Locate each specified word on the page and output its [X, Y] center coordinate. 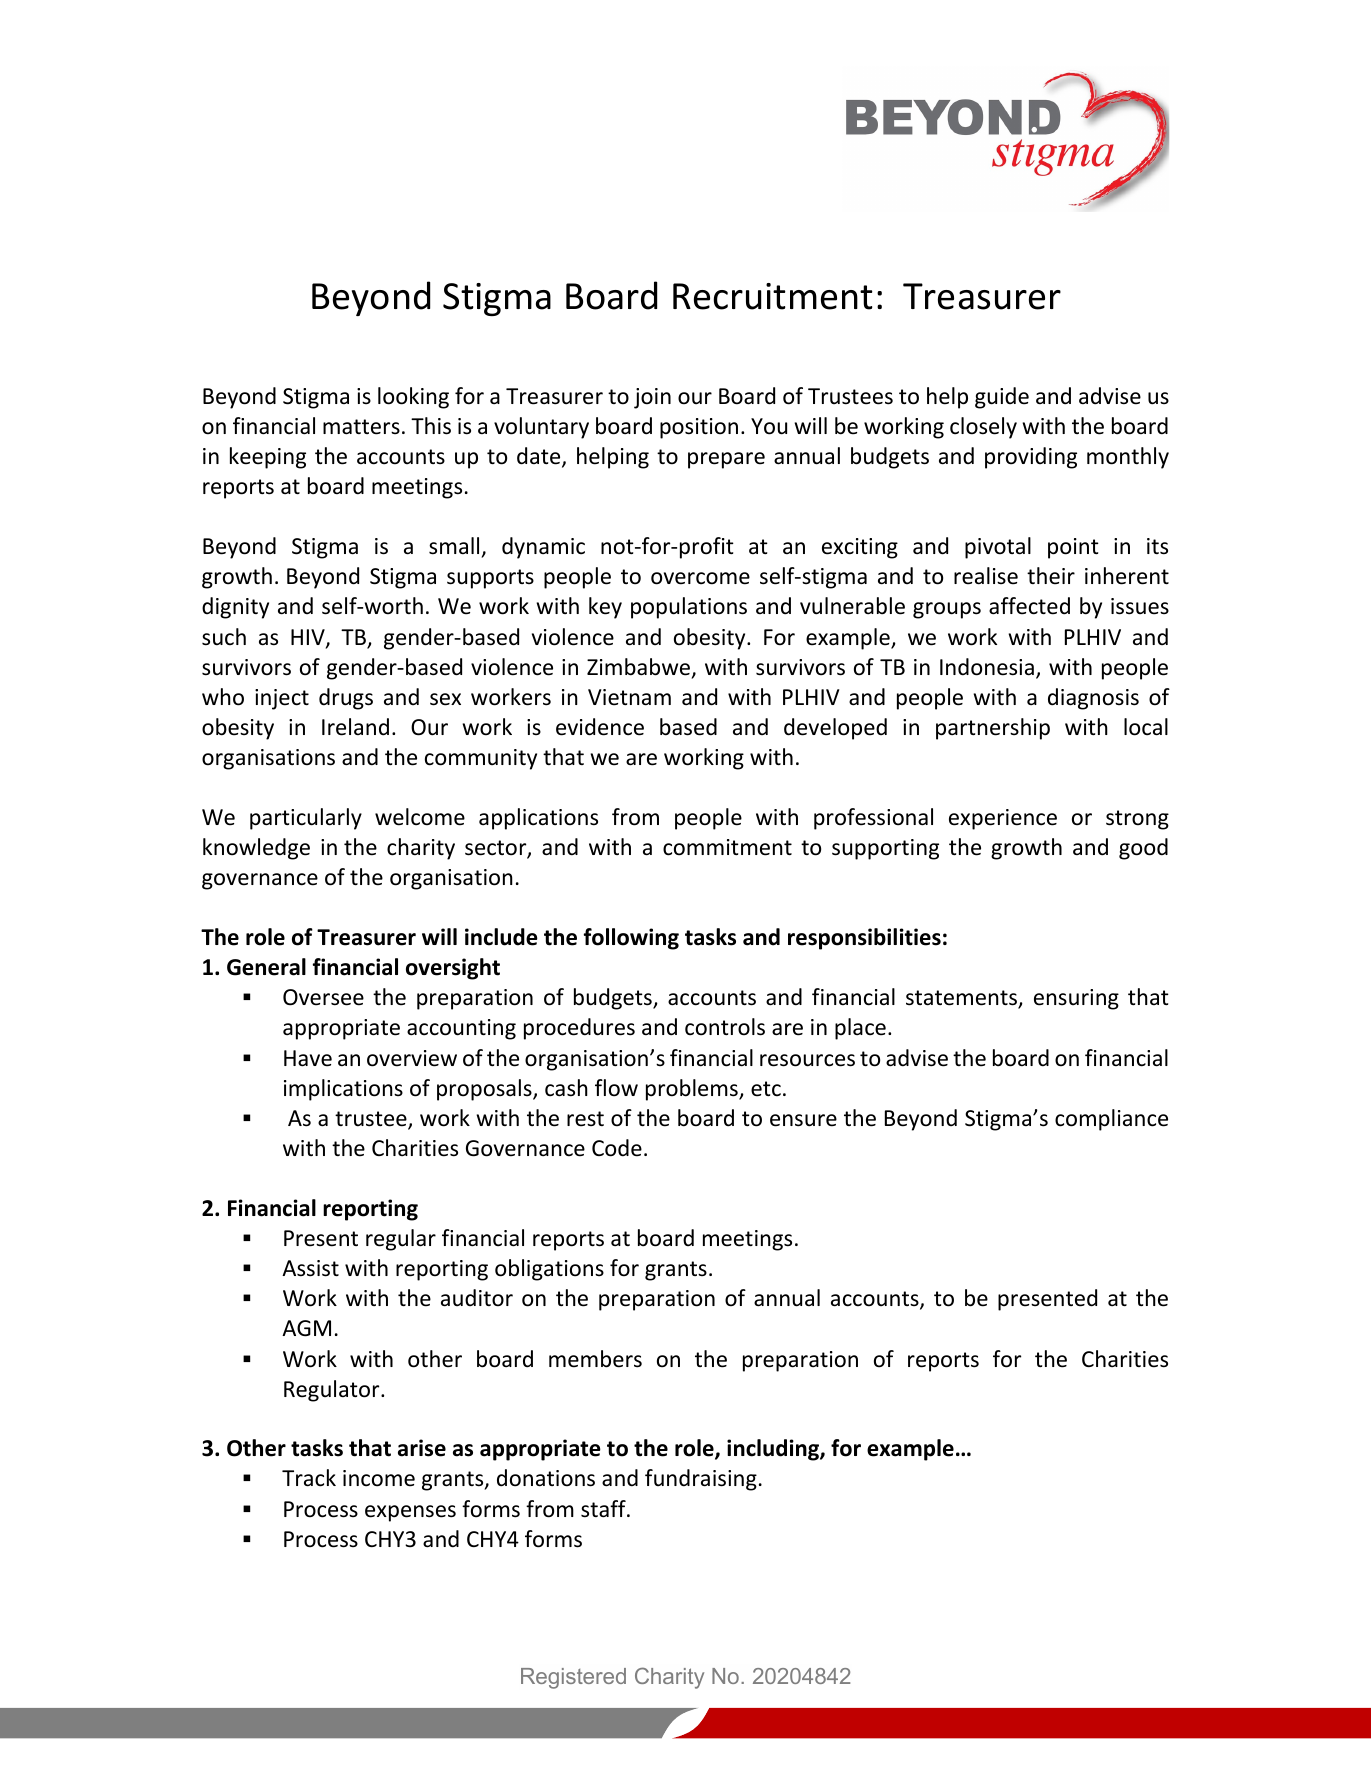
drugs [346, 699]
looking [413, 398]
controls [725, 1027]
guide [1002, 398]
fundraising [701, 1480]
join [652, 398]
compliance [1111, 1120]
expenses [410, 1513]
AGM [306, 1328]
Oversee [323, 997]
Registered [573, 1678]
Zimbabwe [640, 668]
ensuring [1076, 999]
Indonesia [987, 667]
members [595, 1359]
